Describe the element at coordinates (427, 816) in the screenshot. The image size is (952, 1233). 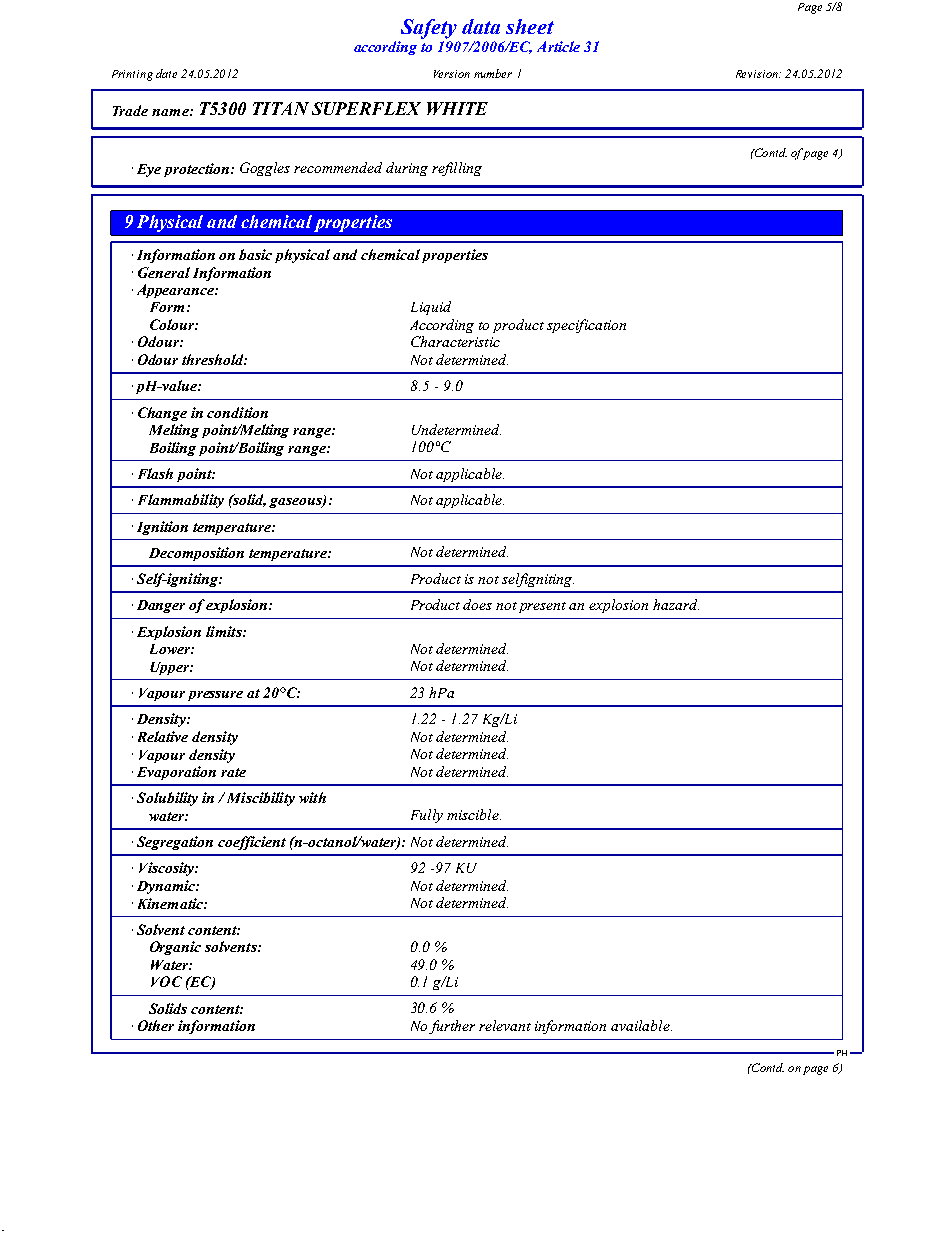
I see `Fully` at that location.
